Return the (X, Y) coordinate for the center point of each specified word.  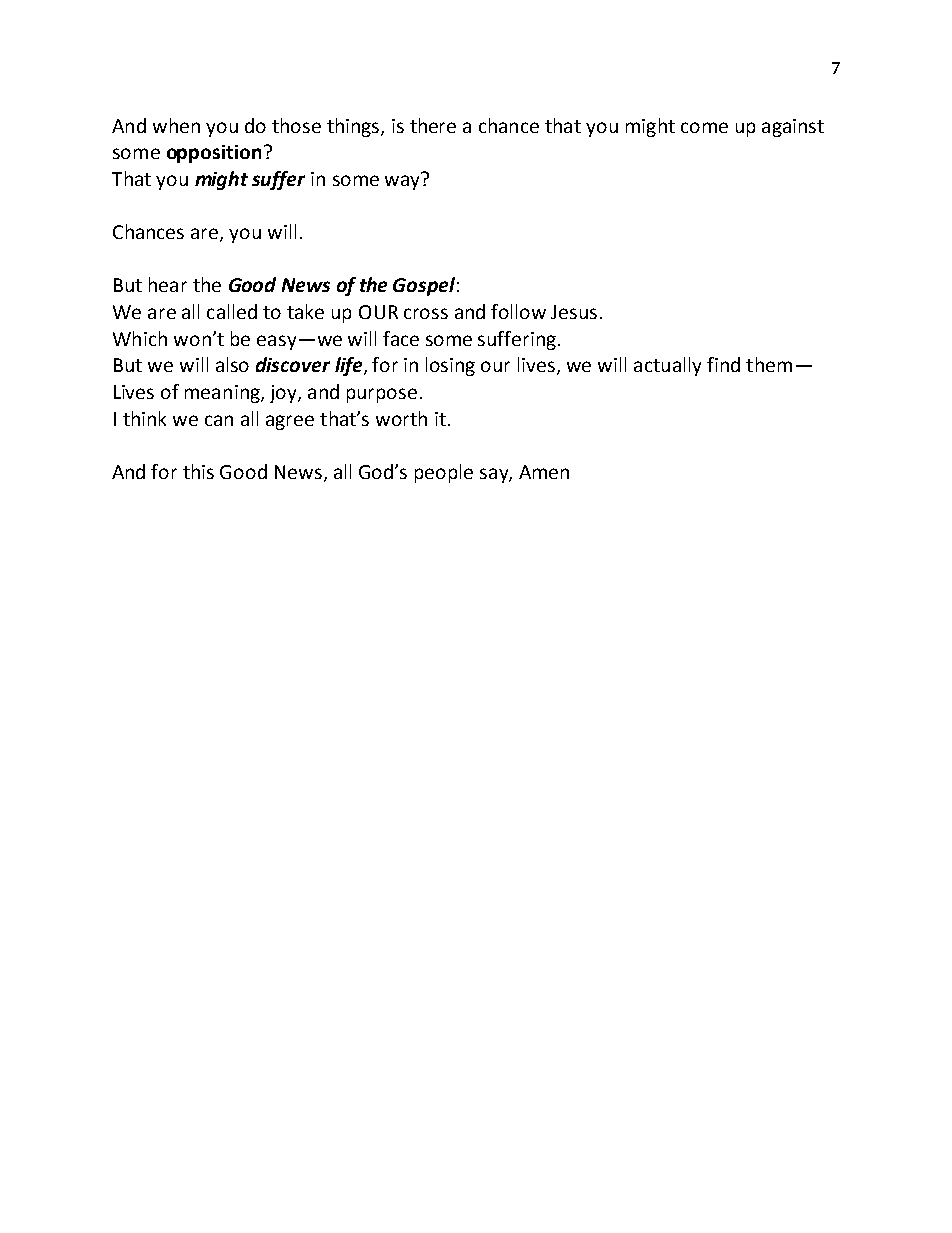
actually (667, 366)
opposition (214, 154)
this (198, 471)
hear (168, 284)
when (176, 125)
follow (518, 311)
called (232, 311)
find (723, 364)
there (433, 125)
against (793, 128)
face (401, 338)
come (704, 127)
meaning (223, 394)
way (403, 181)
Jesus (574, 312)
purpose (382, 395)
